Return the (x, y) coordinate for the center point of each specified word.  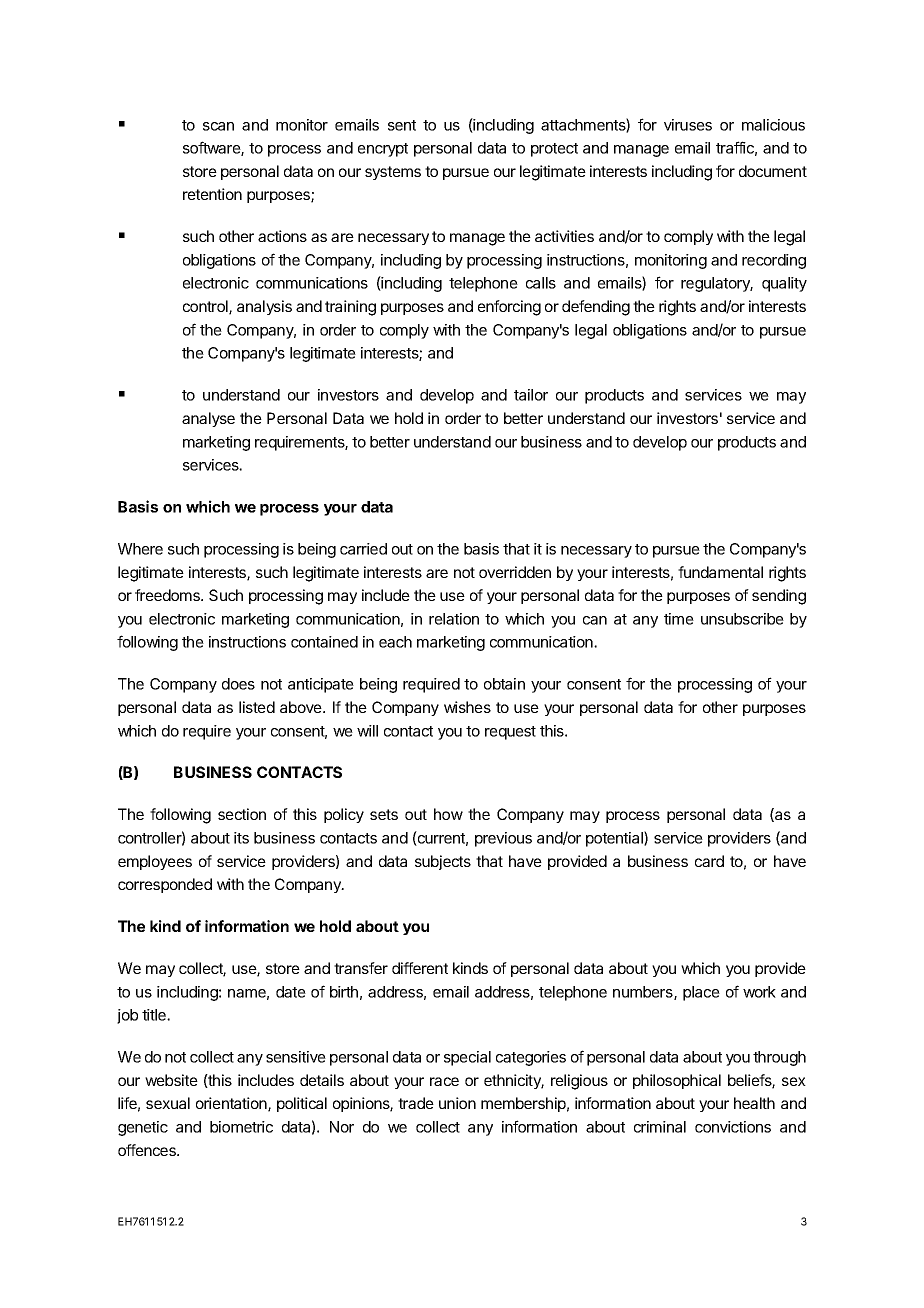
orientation (232, 1104)
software (212, 148)
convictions (733, 1127)
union (457, 1103)
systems (393, 173)
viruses (688, 125)
